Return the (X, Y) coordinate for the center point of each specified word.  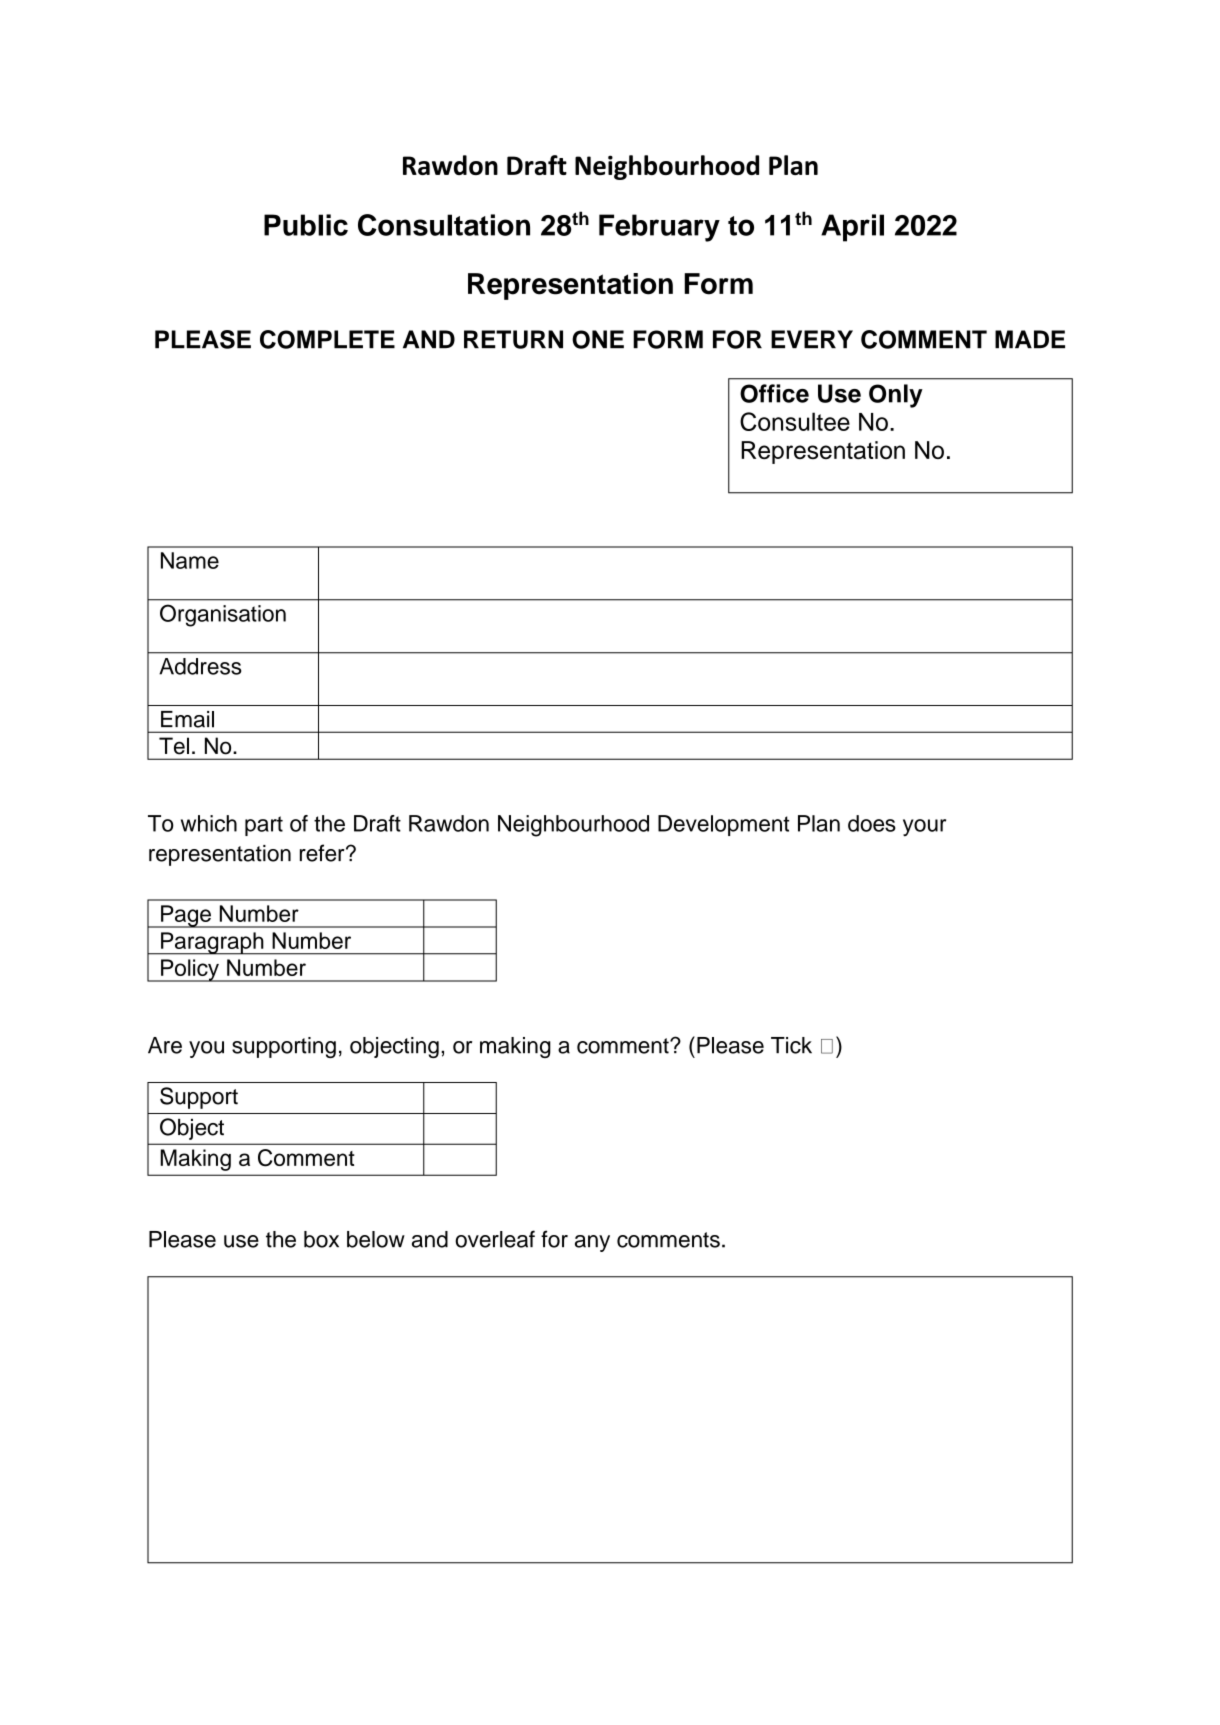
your (924, 828)
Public (306, 225)
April (852, 228)
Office (774, 393)
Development (724, 825)
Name (190, 560)
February (659, 228)
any (592, 1243)
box (321, 1239)
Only (896, 396)
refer (323, 853)
